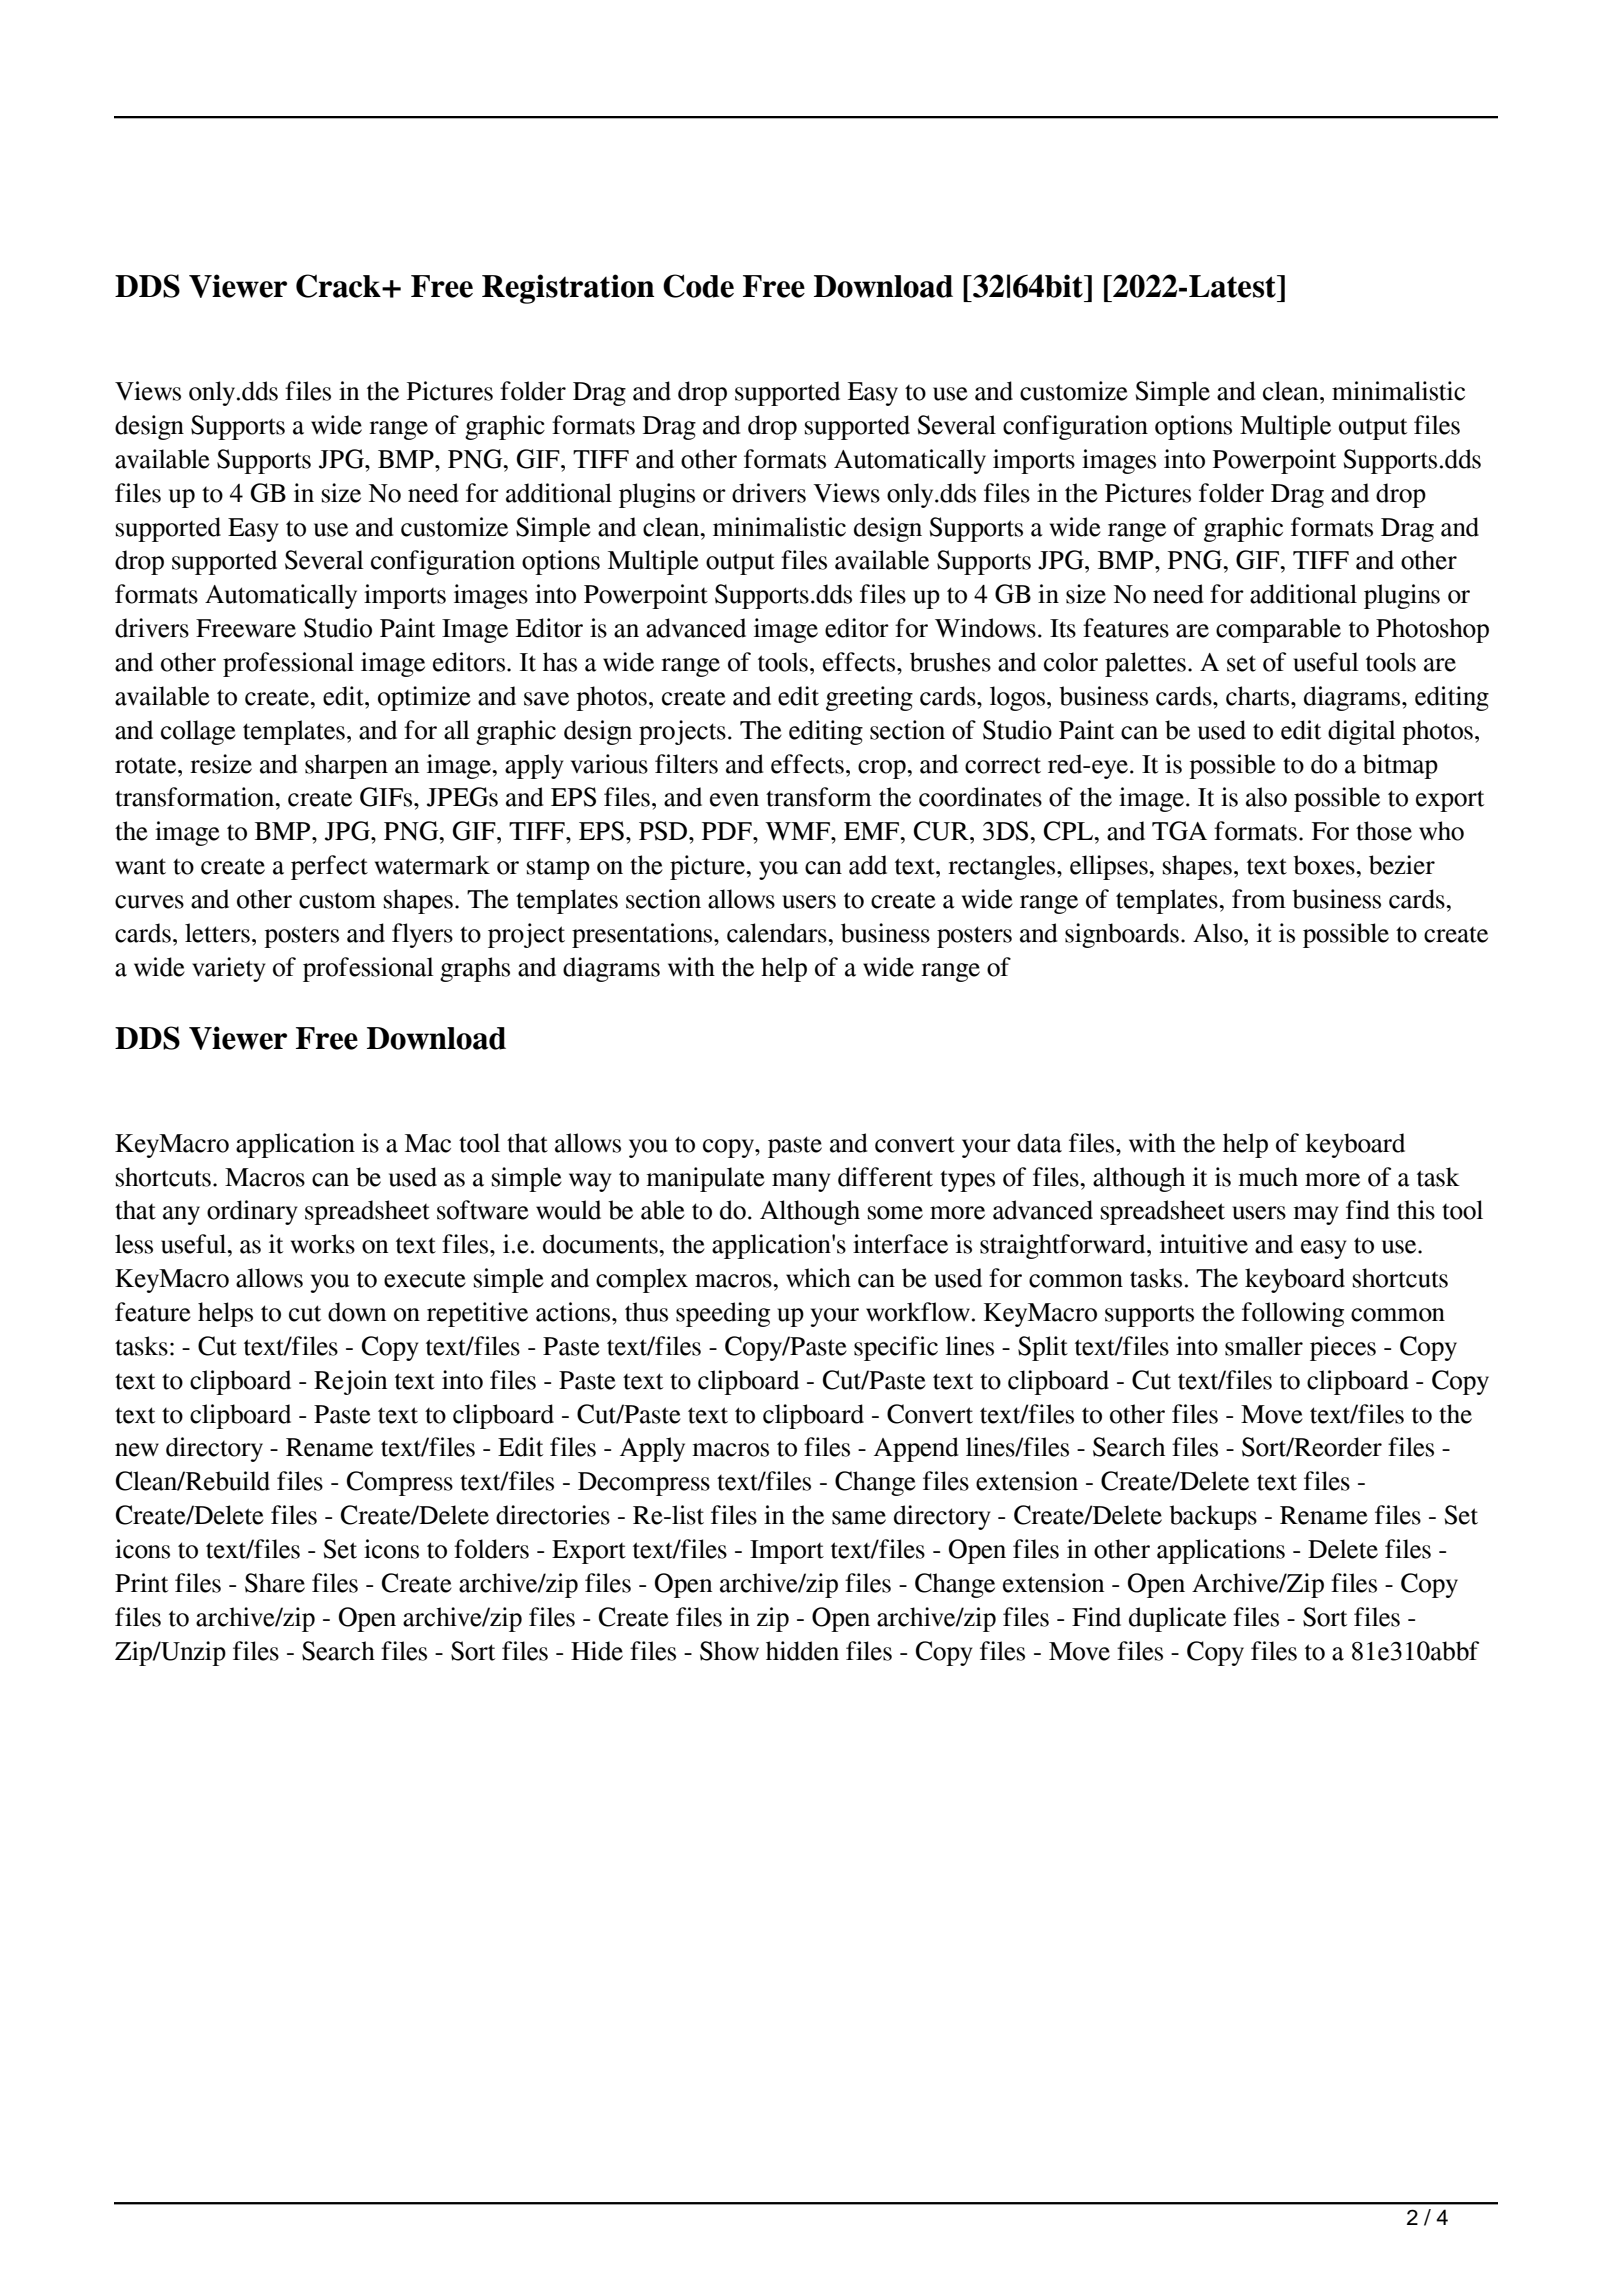 This document has width=1612, height=2280. I want to click on Its, so click(1063, 628).
